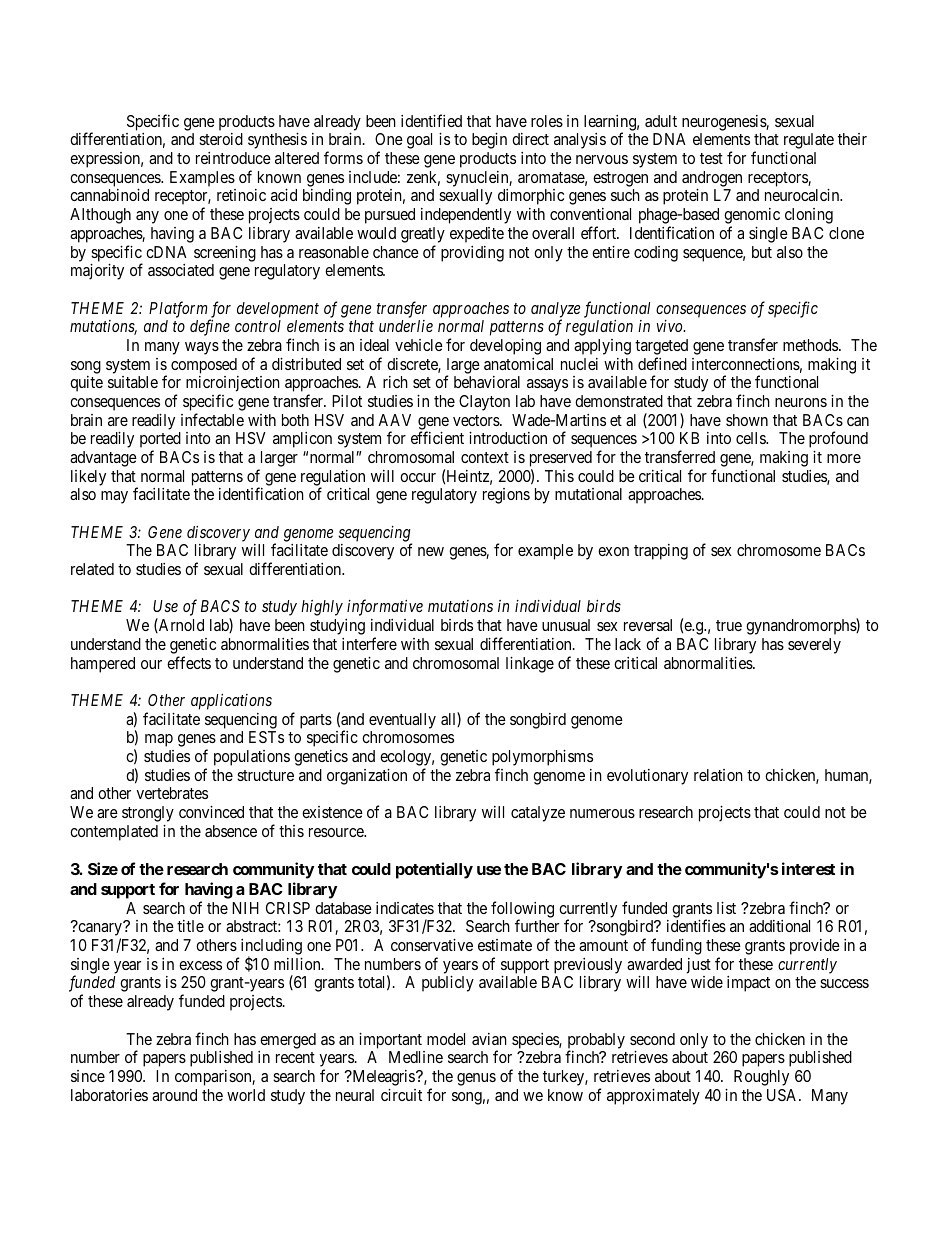 This screenshot has width=952, height=1233. What do you see at coordinates (434, 870) in the screenshot?
I see `potentially` at bounding box center [434, 870].
